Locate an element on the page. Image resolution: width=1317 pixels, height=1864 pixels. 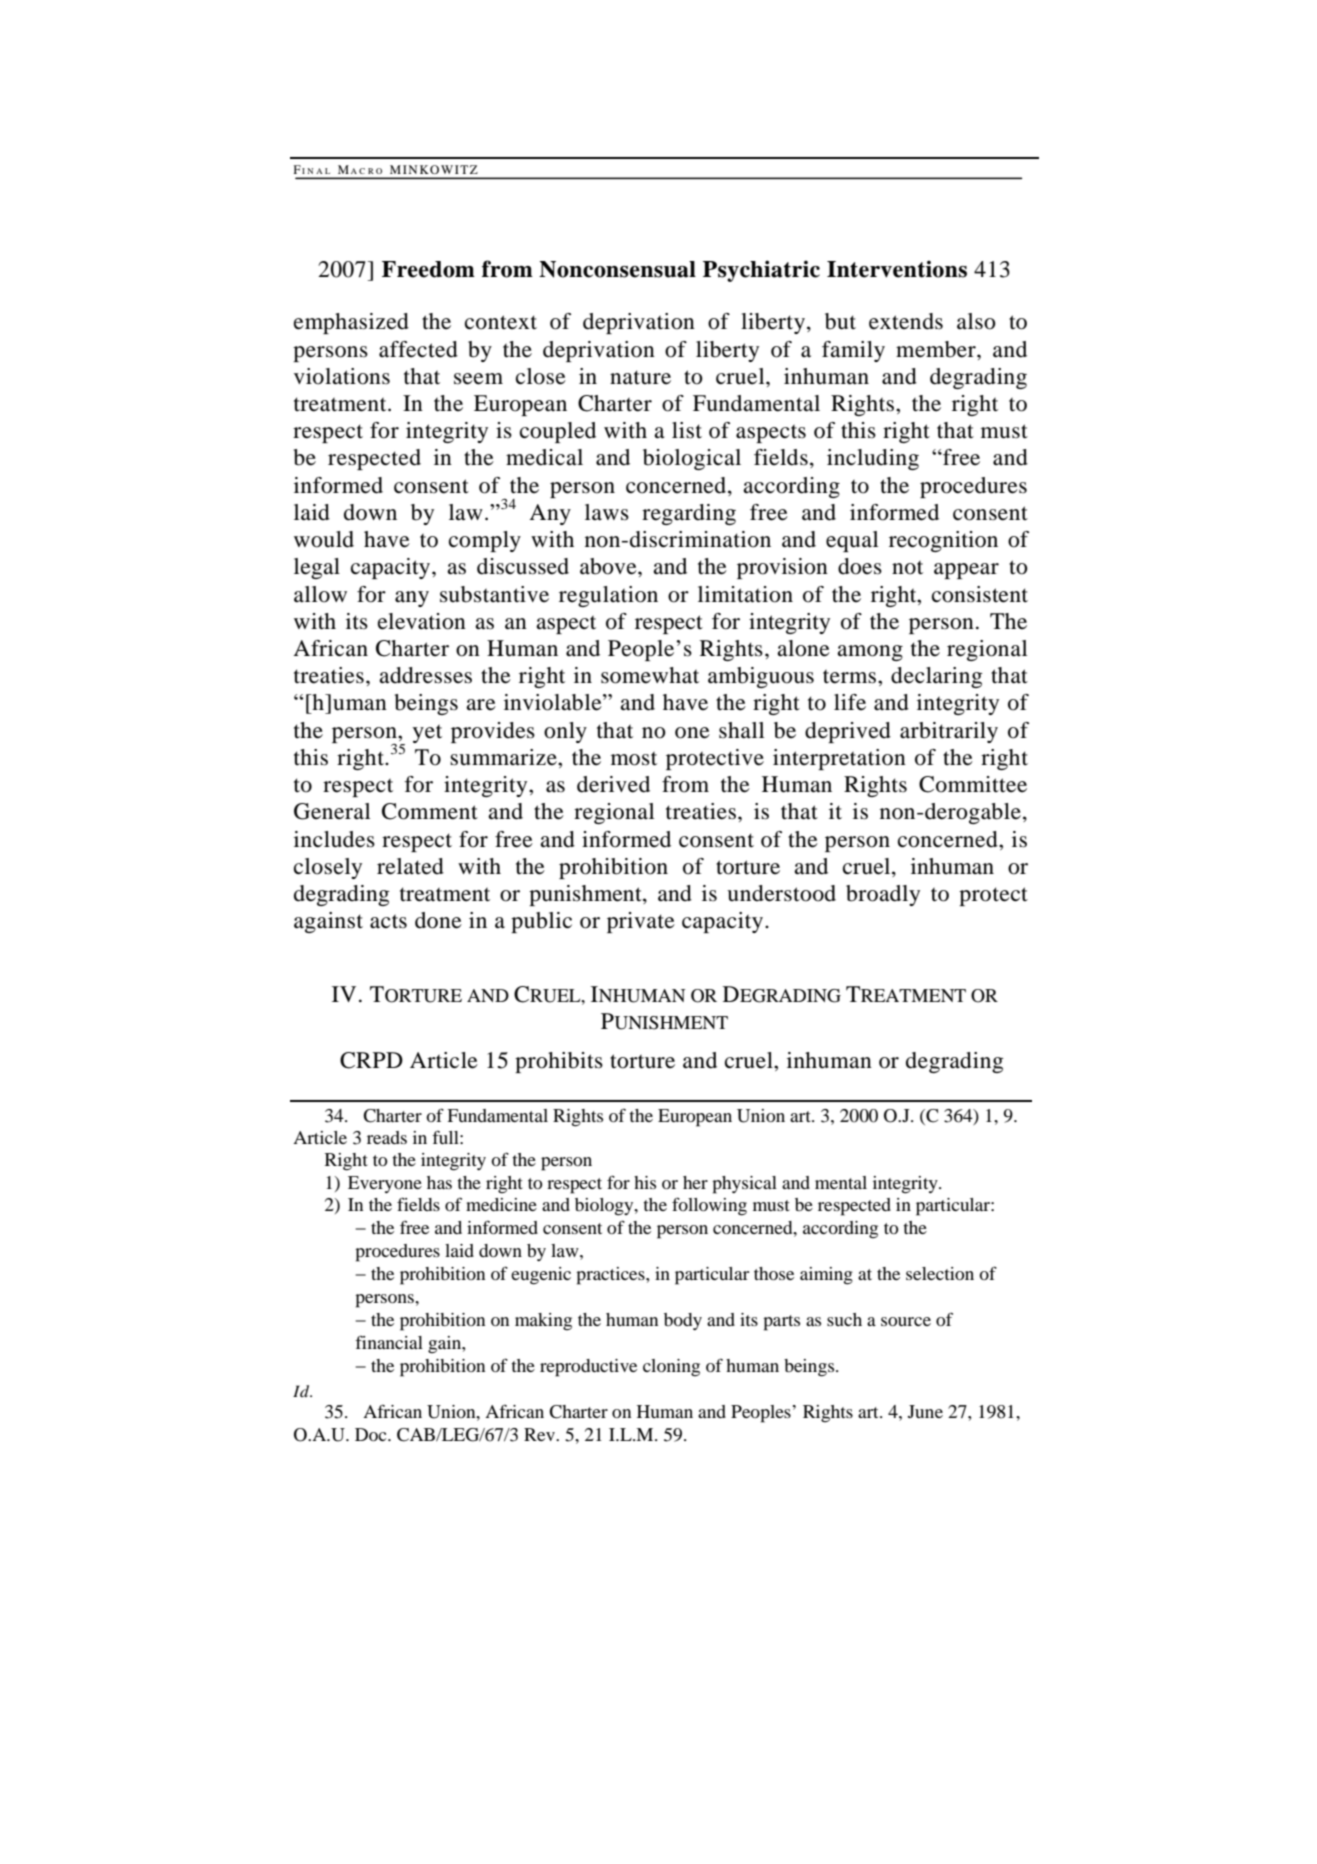
June is located at coordinates (925, 1411).
